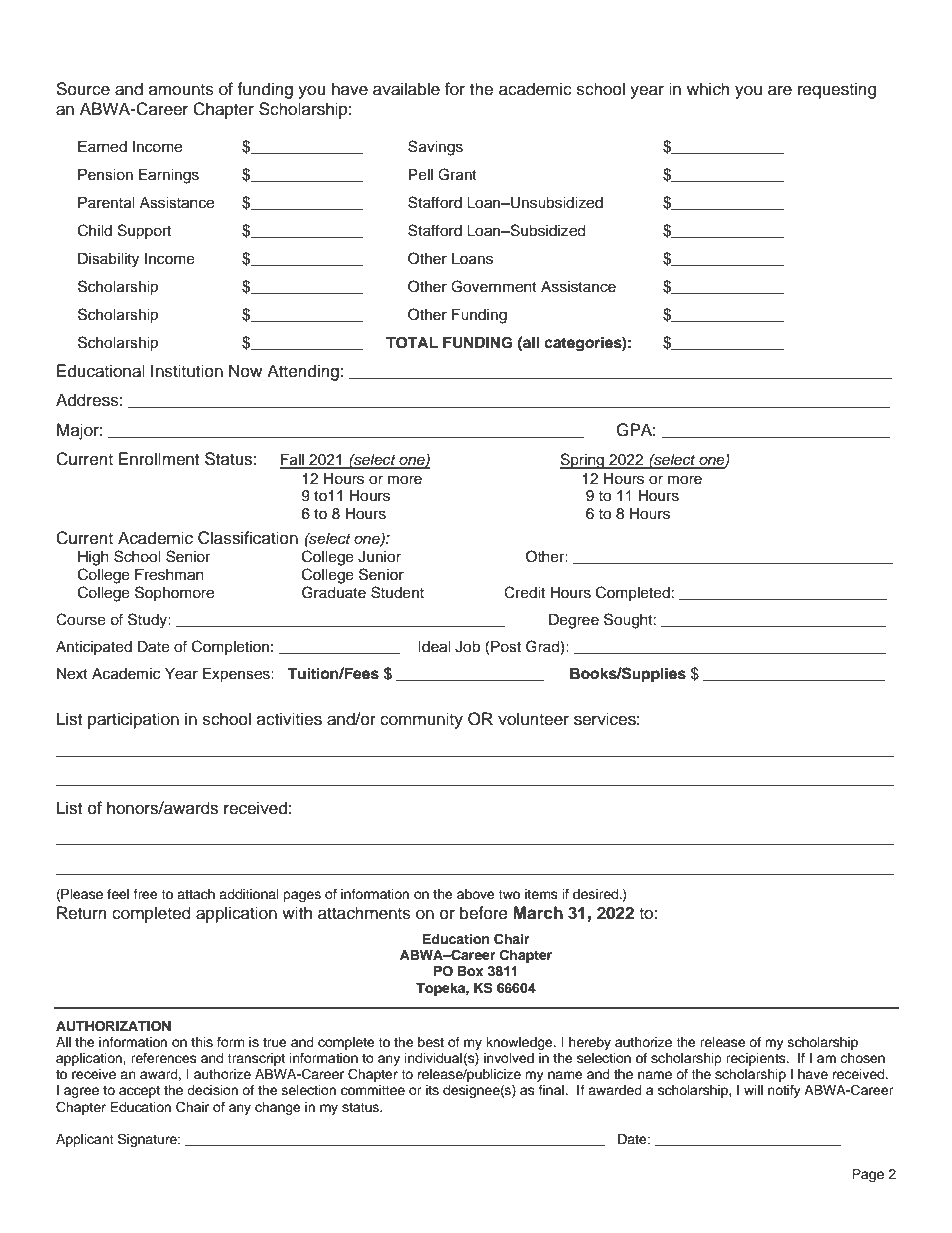  I want to click on which, so click(708, 89).
